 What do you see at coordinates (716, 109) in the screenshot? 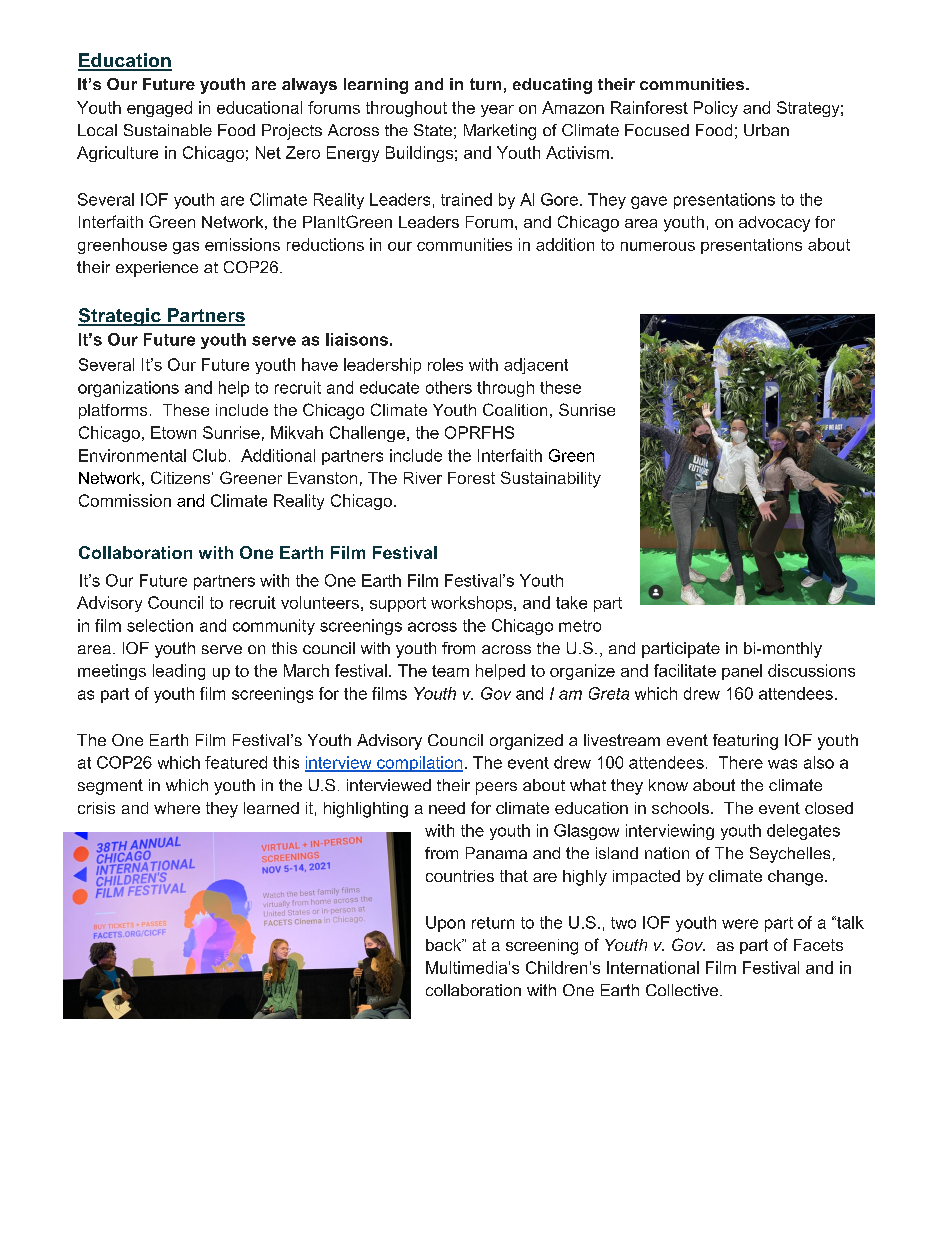
I see `Policy` at bounding box center [716, 109].
